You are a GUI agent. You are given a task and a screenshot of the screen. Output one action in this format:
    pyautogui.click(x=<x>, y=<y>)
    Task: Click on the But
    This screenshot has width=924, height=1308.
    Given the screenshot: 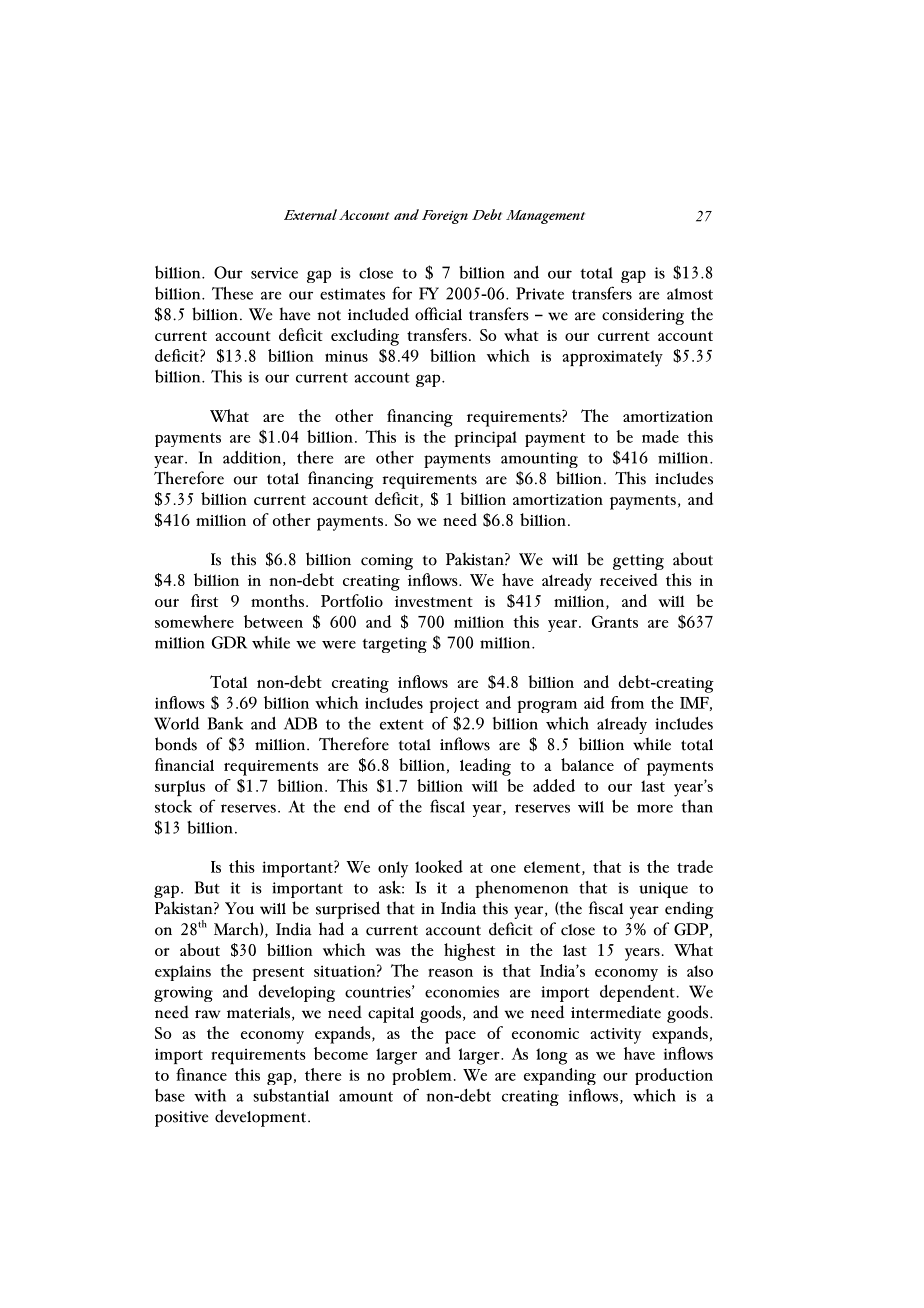 What is the action you would take?
    pyautogui.click(x=207, y=887)
